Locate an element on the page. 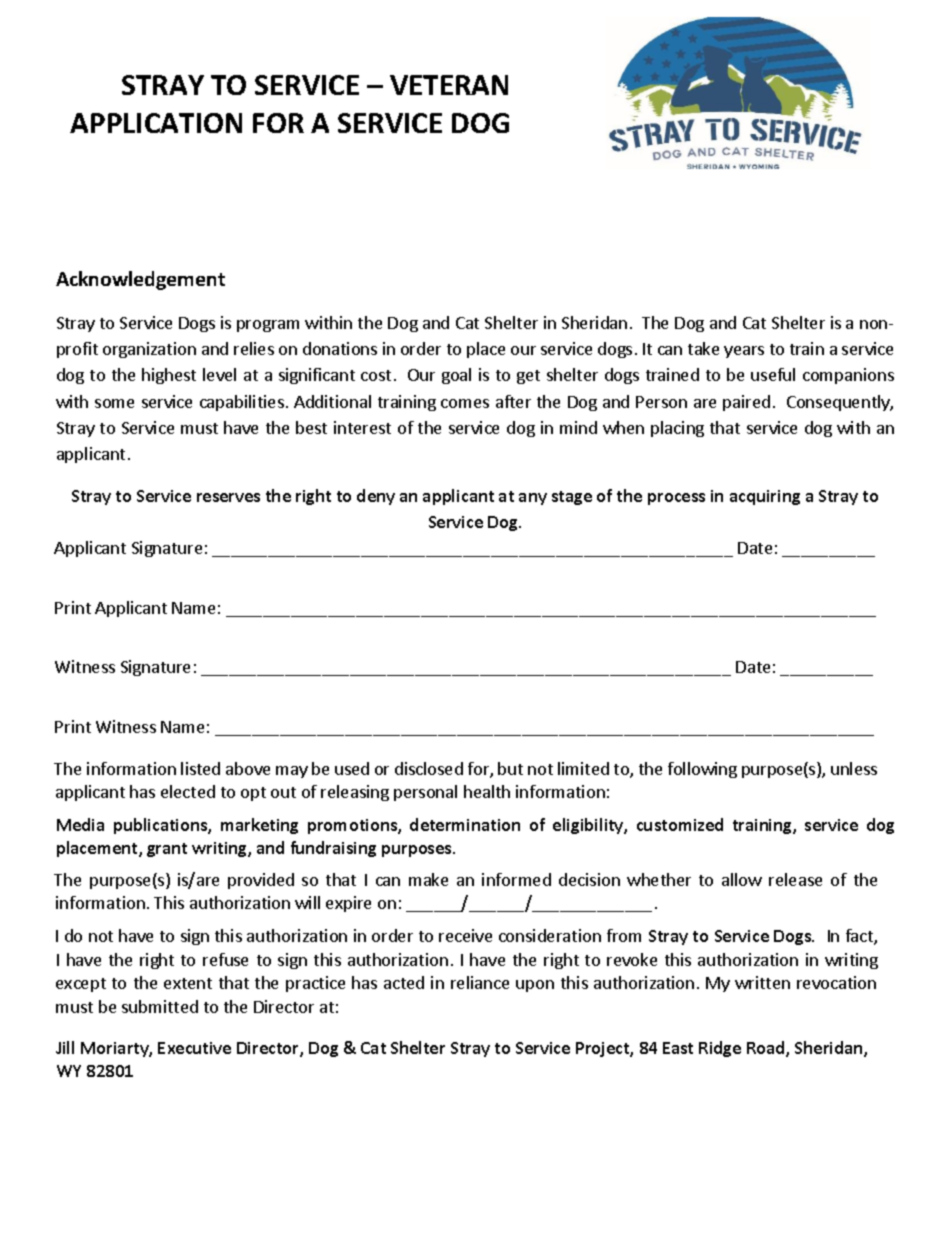 The width and height of the document is (952, 1233). take is located at coordinates (703, 348).
